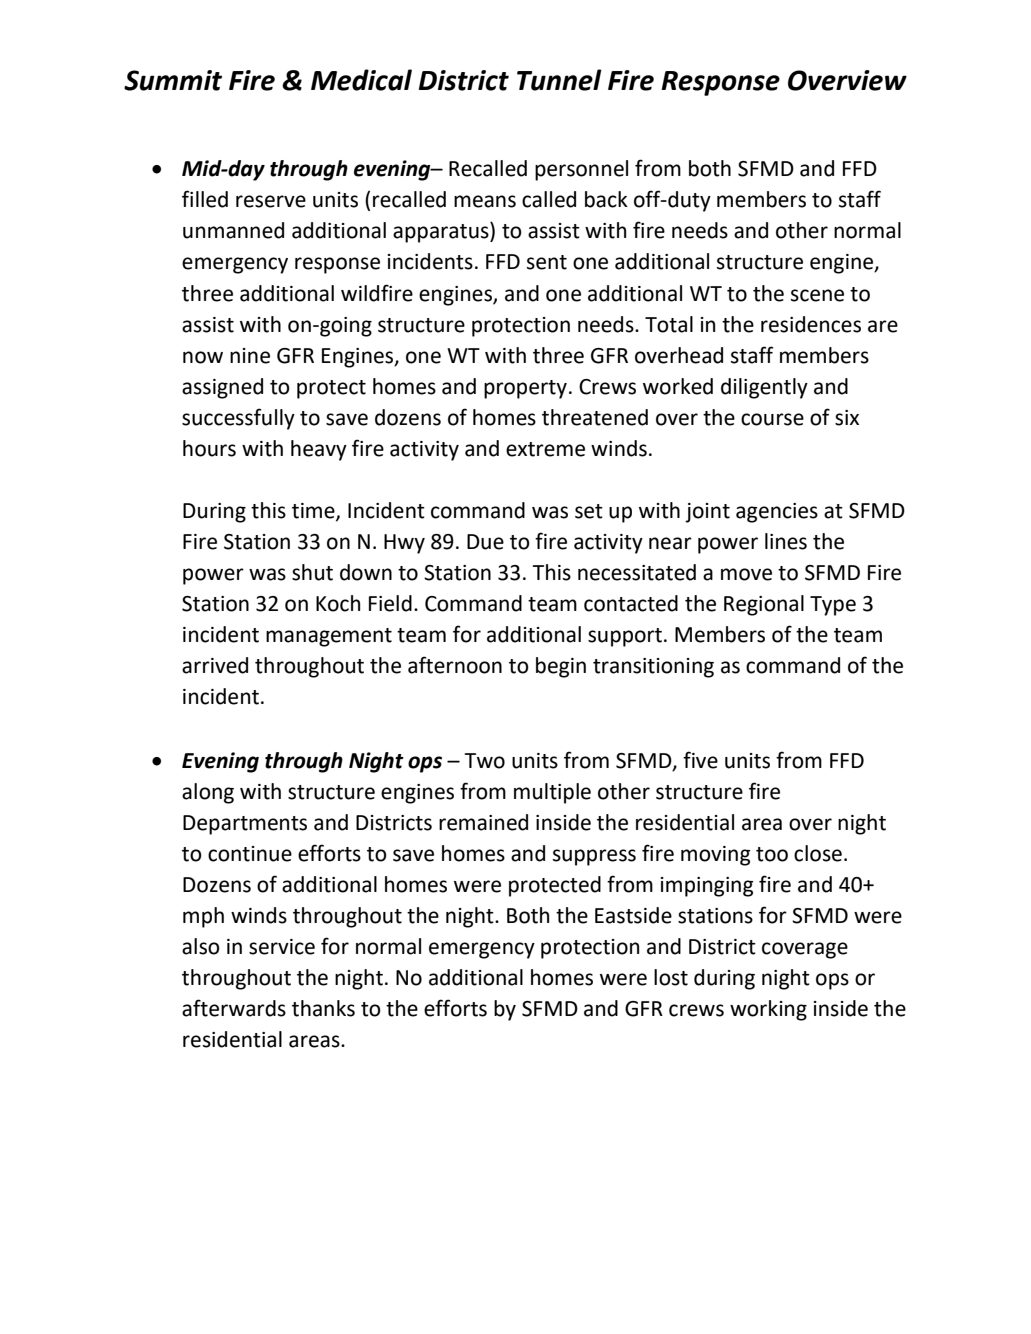 The width and height of the image is (1031, 1334). I want to click on Due, so click(485, 542).
